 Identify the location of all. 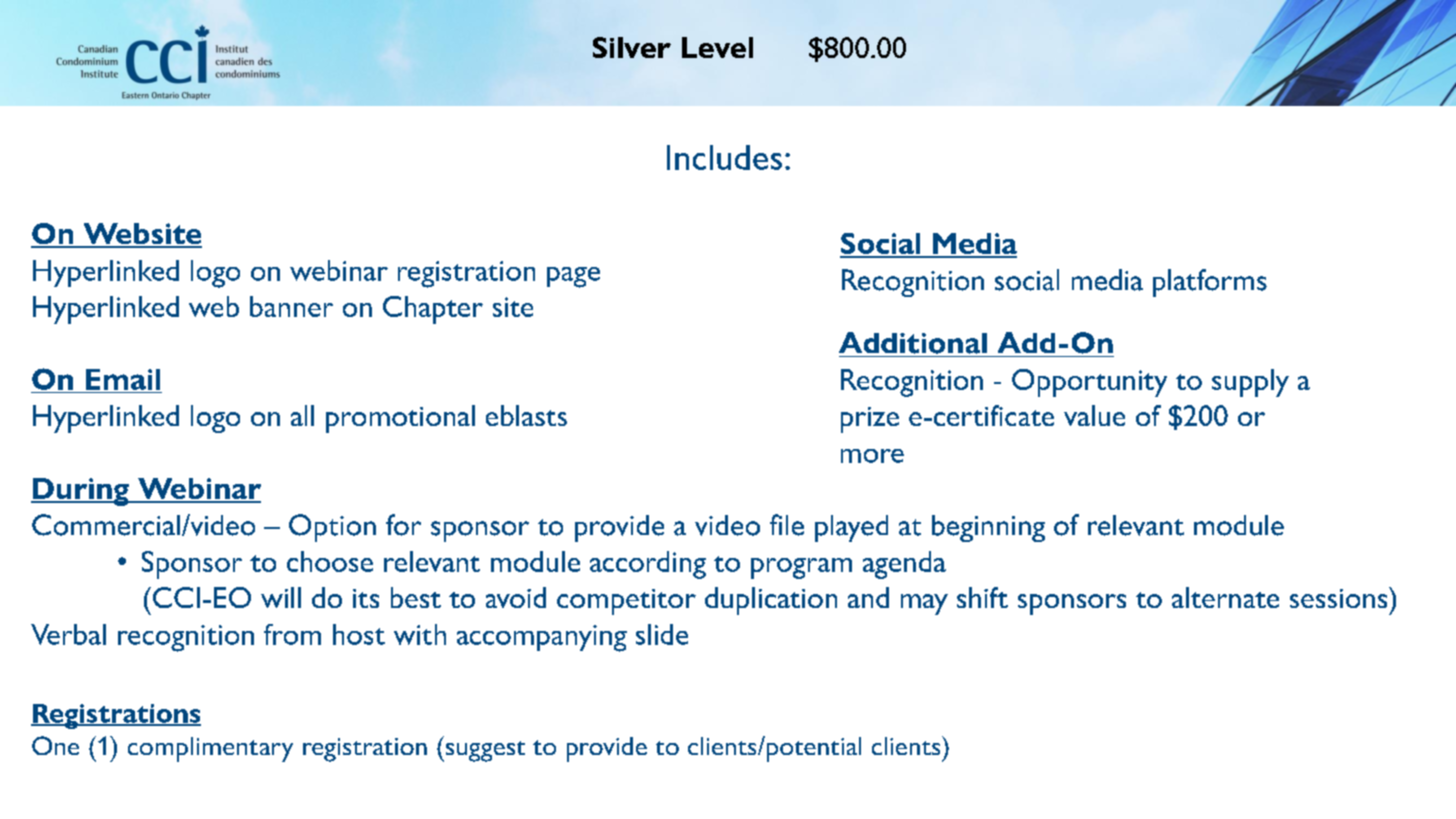
(302, 415).
